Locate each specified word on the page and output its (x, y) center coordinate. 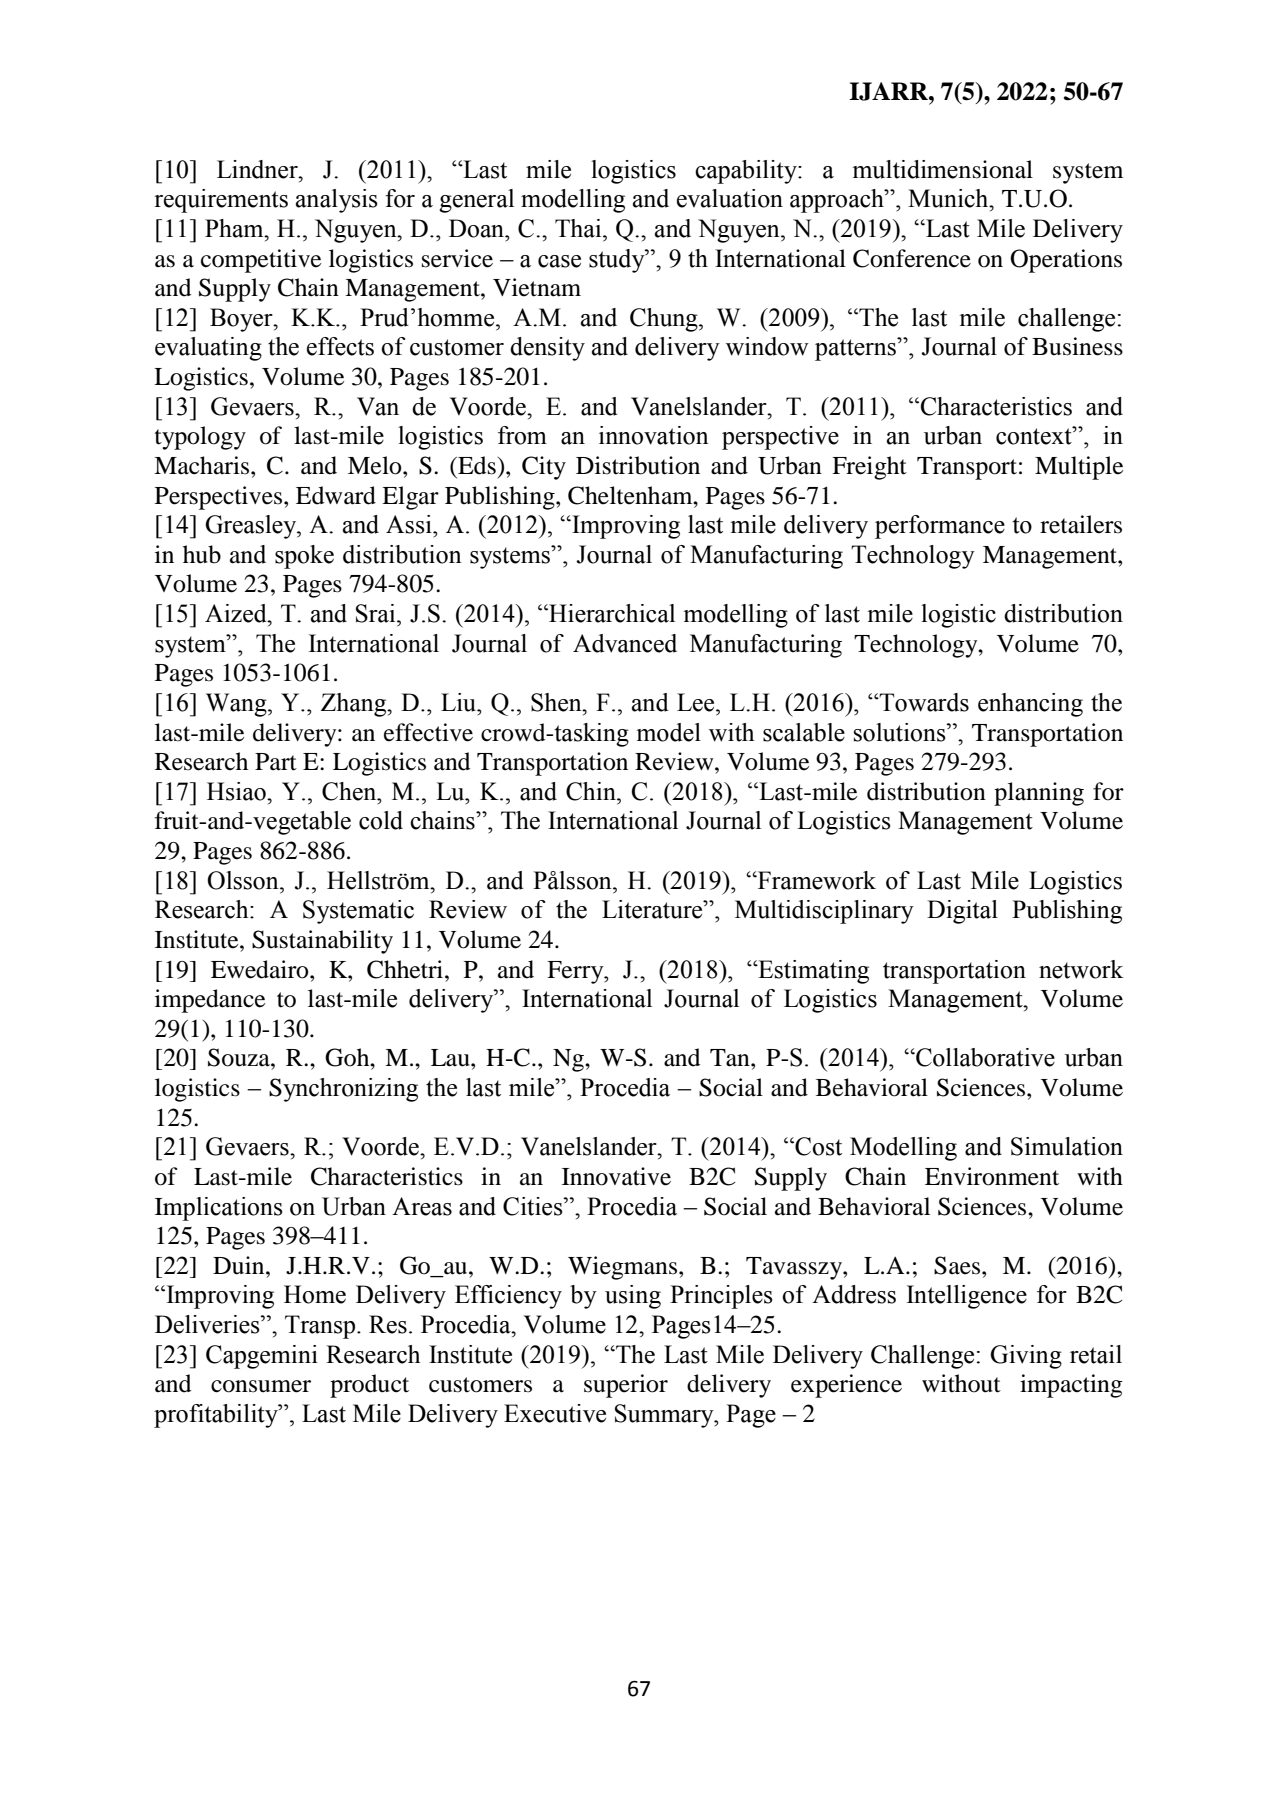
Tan (731, 1058)
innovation (654, 435)
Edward (336, 495)
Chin (592, 791)
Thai (579, 228)
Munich (949, 198)
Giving (1026, 1357)
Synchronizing (343, 1090)
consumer (261, 1386)
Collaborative (984, 1057)
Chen (350, 791)
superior (626, 1386)
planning (1039, 794)
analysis (337, 201)
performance (940, 527)
